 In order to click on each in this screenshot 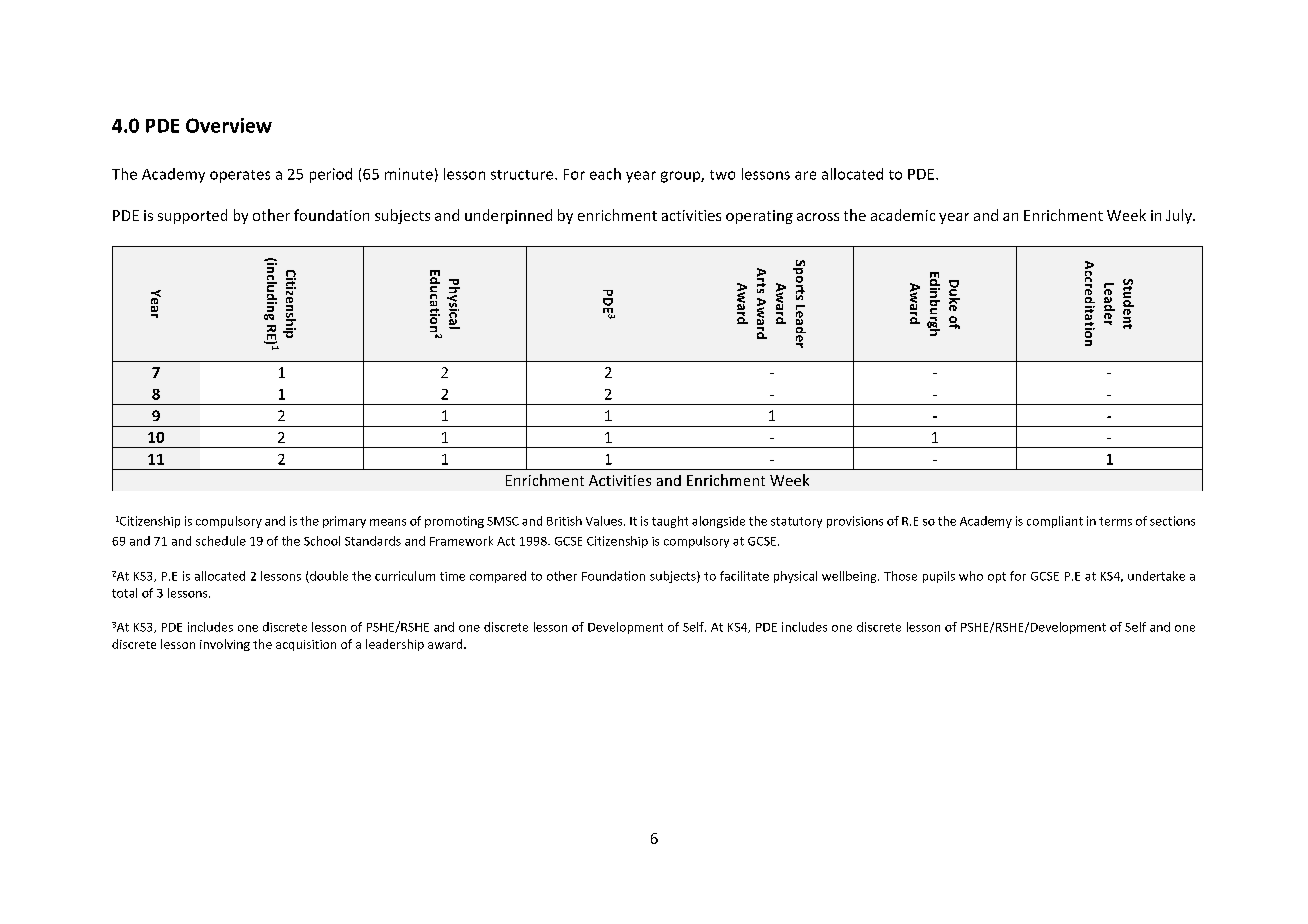, I will do `click(605, 174)`.
